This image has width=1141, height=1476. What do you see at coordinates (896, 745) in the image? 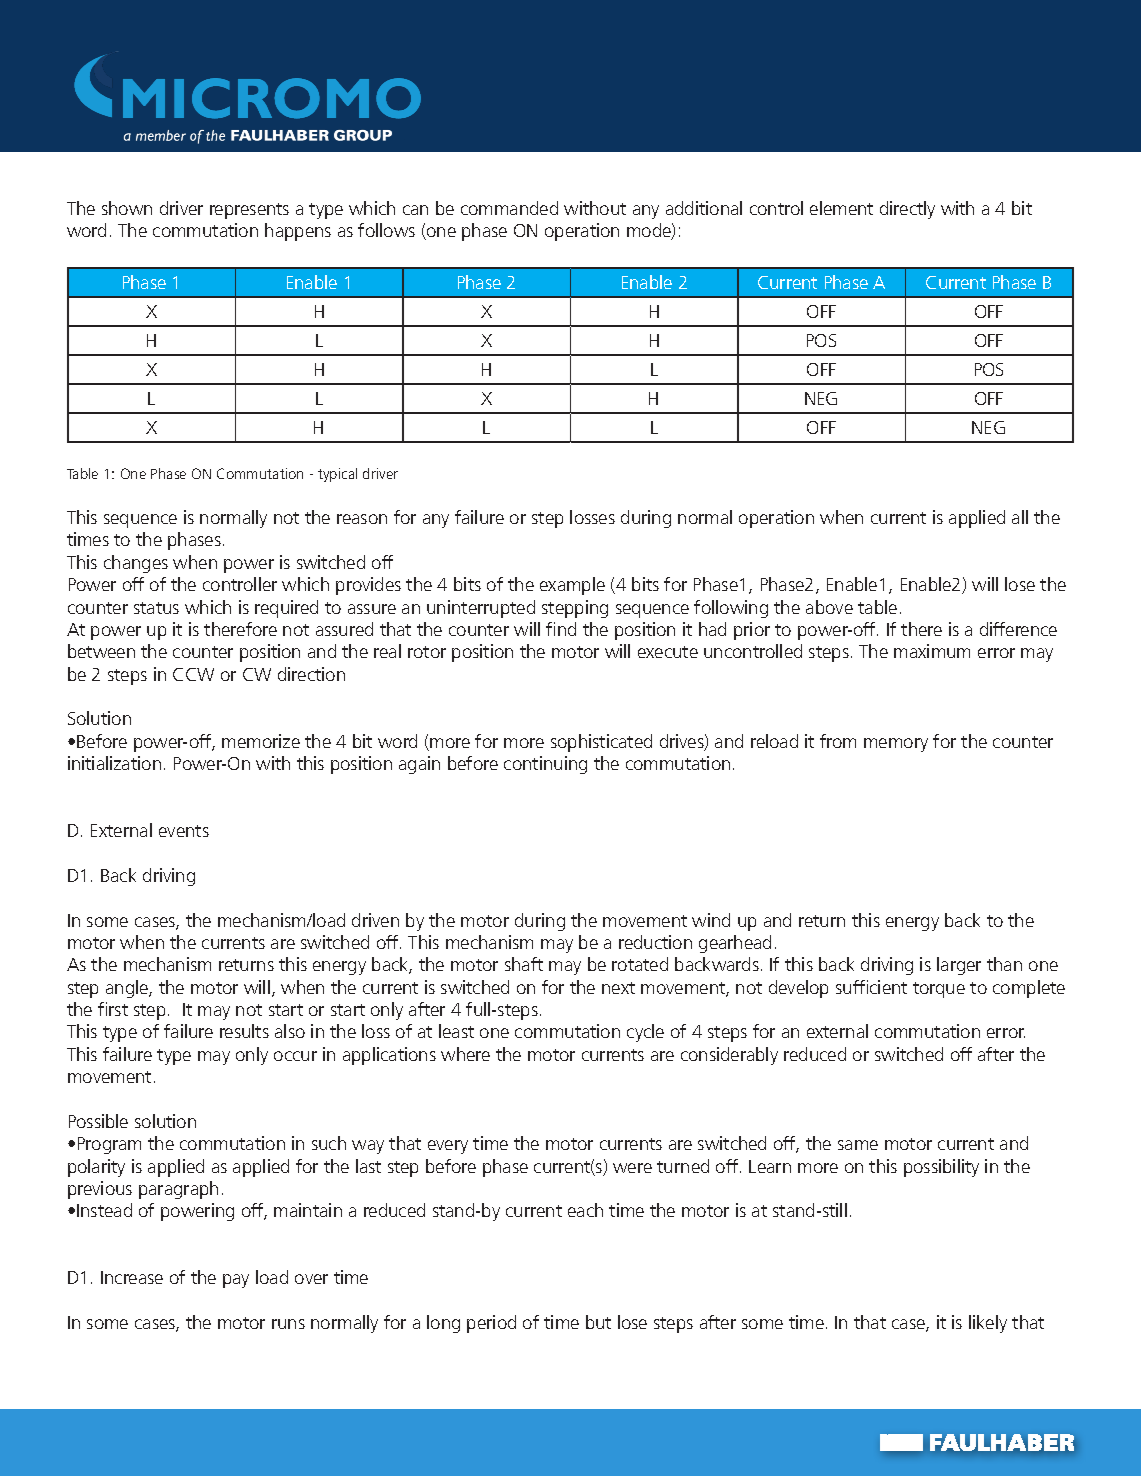
I see `memory` at bounding box center [896, 745].
